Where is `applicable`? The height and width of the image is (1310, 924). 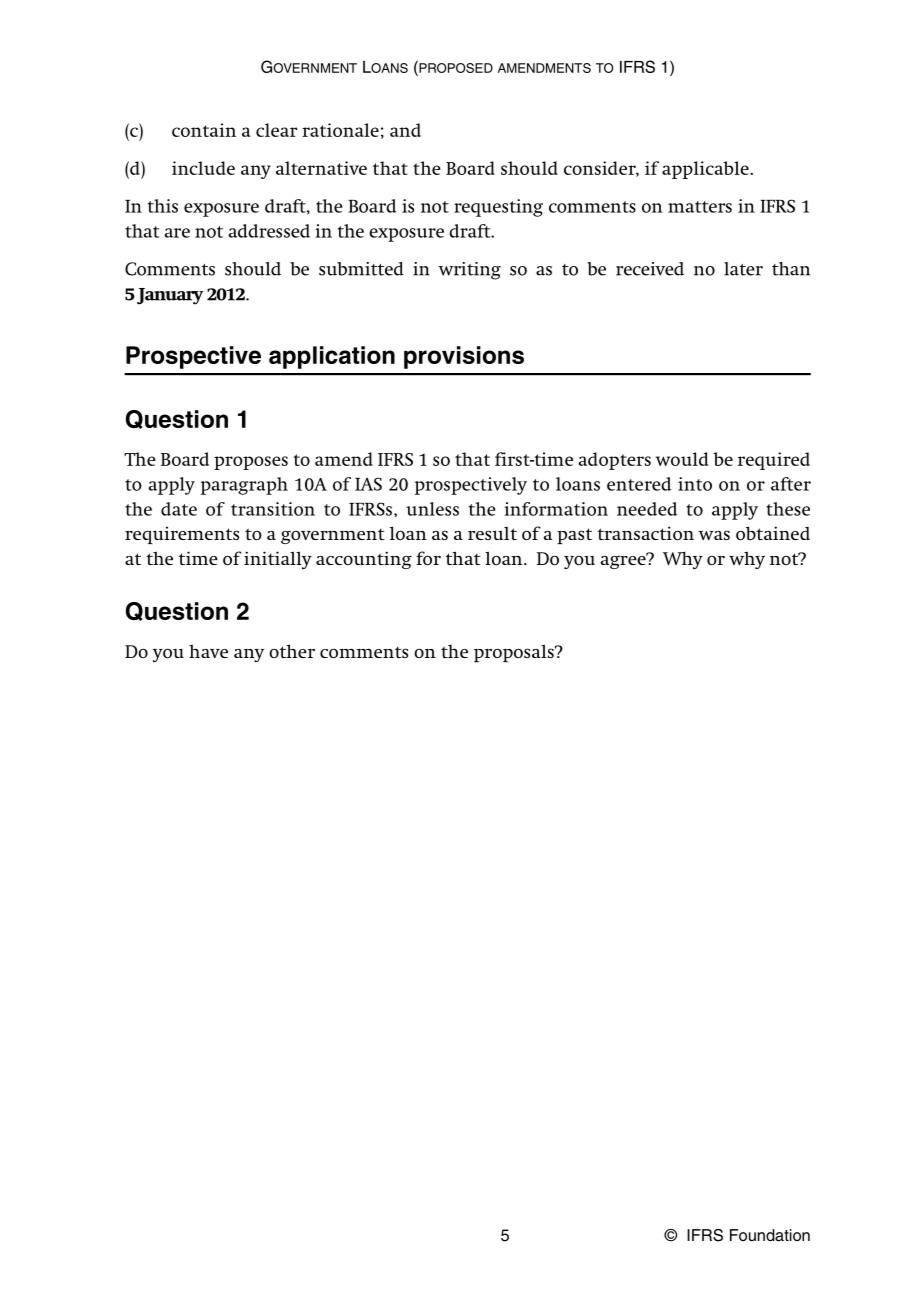
applicable is located at coordinates (706, 170).
